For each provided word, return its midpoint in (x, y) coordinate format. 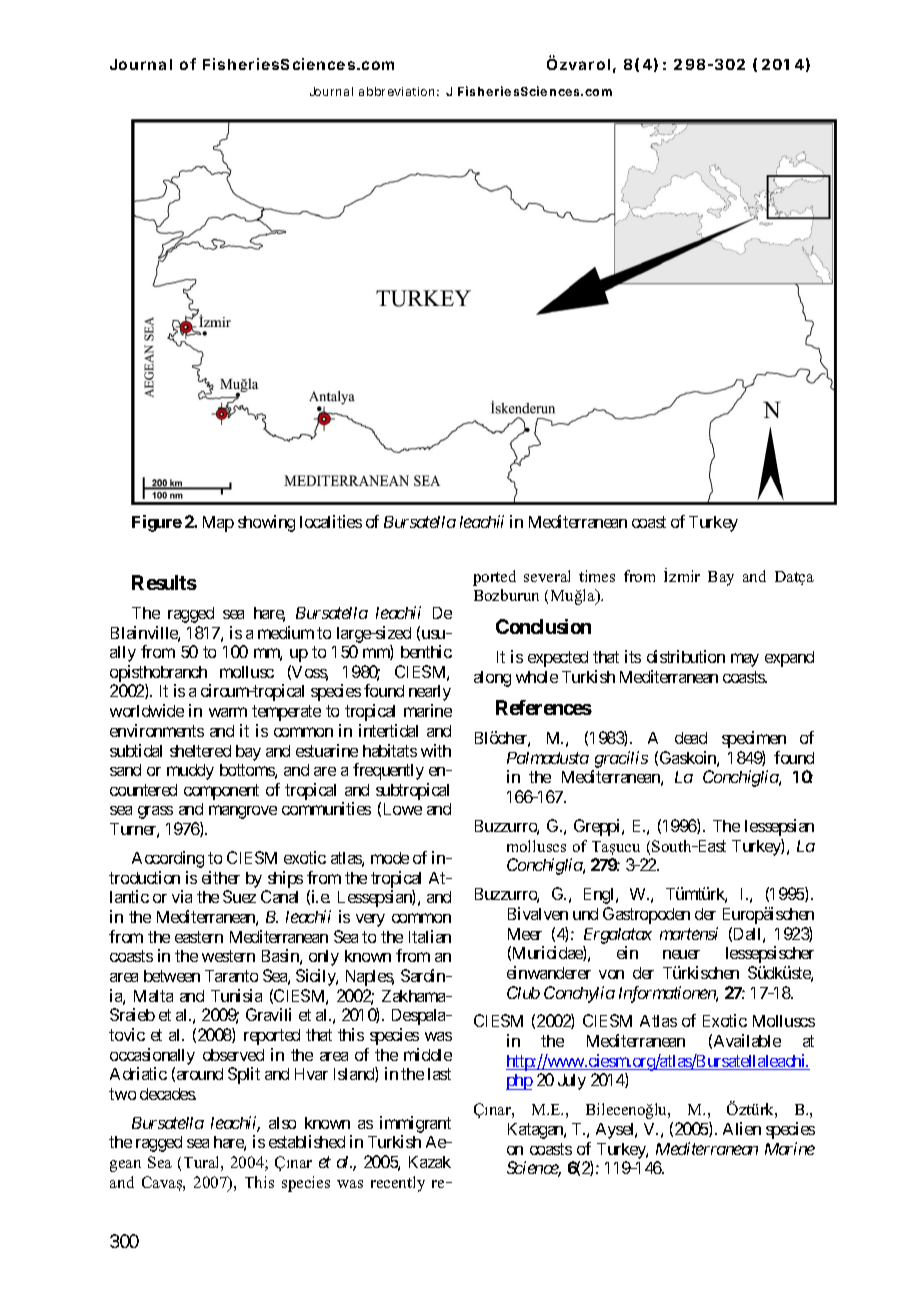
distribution (686, 656)
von (611, 974)
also (282, 1123)
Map (218, 524)
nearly (430, 693)
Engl (600, 896)
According (168, 859)
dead (691, 738)
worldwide (147, 710)
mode (390, 858)
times (597, 576)
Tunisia (236, 995)
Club (523, 992)
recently (398, 1184)
